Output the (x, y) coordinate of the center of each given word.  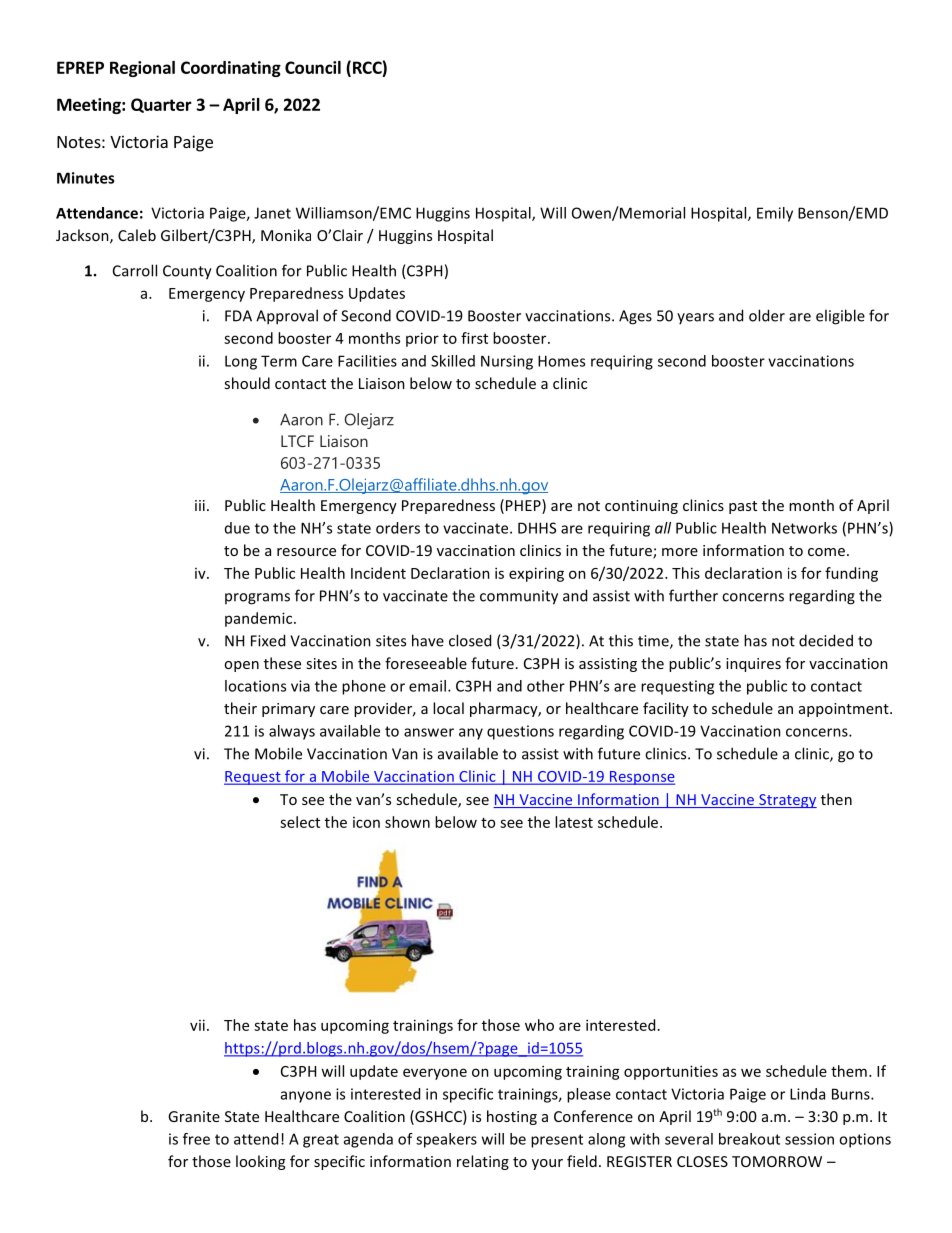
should (247, 383)
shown (407, 822)
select (300, 822)
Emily (775, 214)
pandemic (260, 619)
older (767, 315)
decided (826, 640)
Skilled (453, 361)
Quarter (161, 105)
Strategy (787, 801)
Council (313, 67)
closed (470, 640)
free (196, 1139)
